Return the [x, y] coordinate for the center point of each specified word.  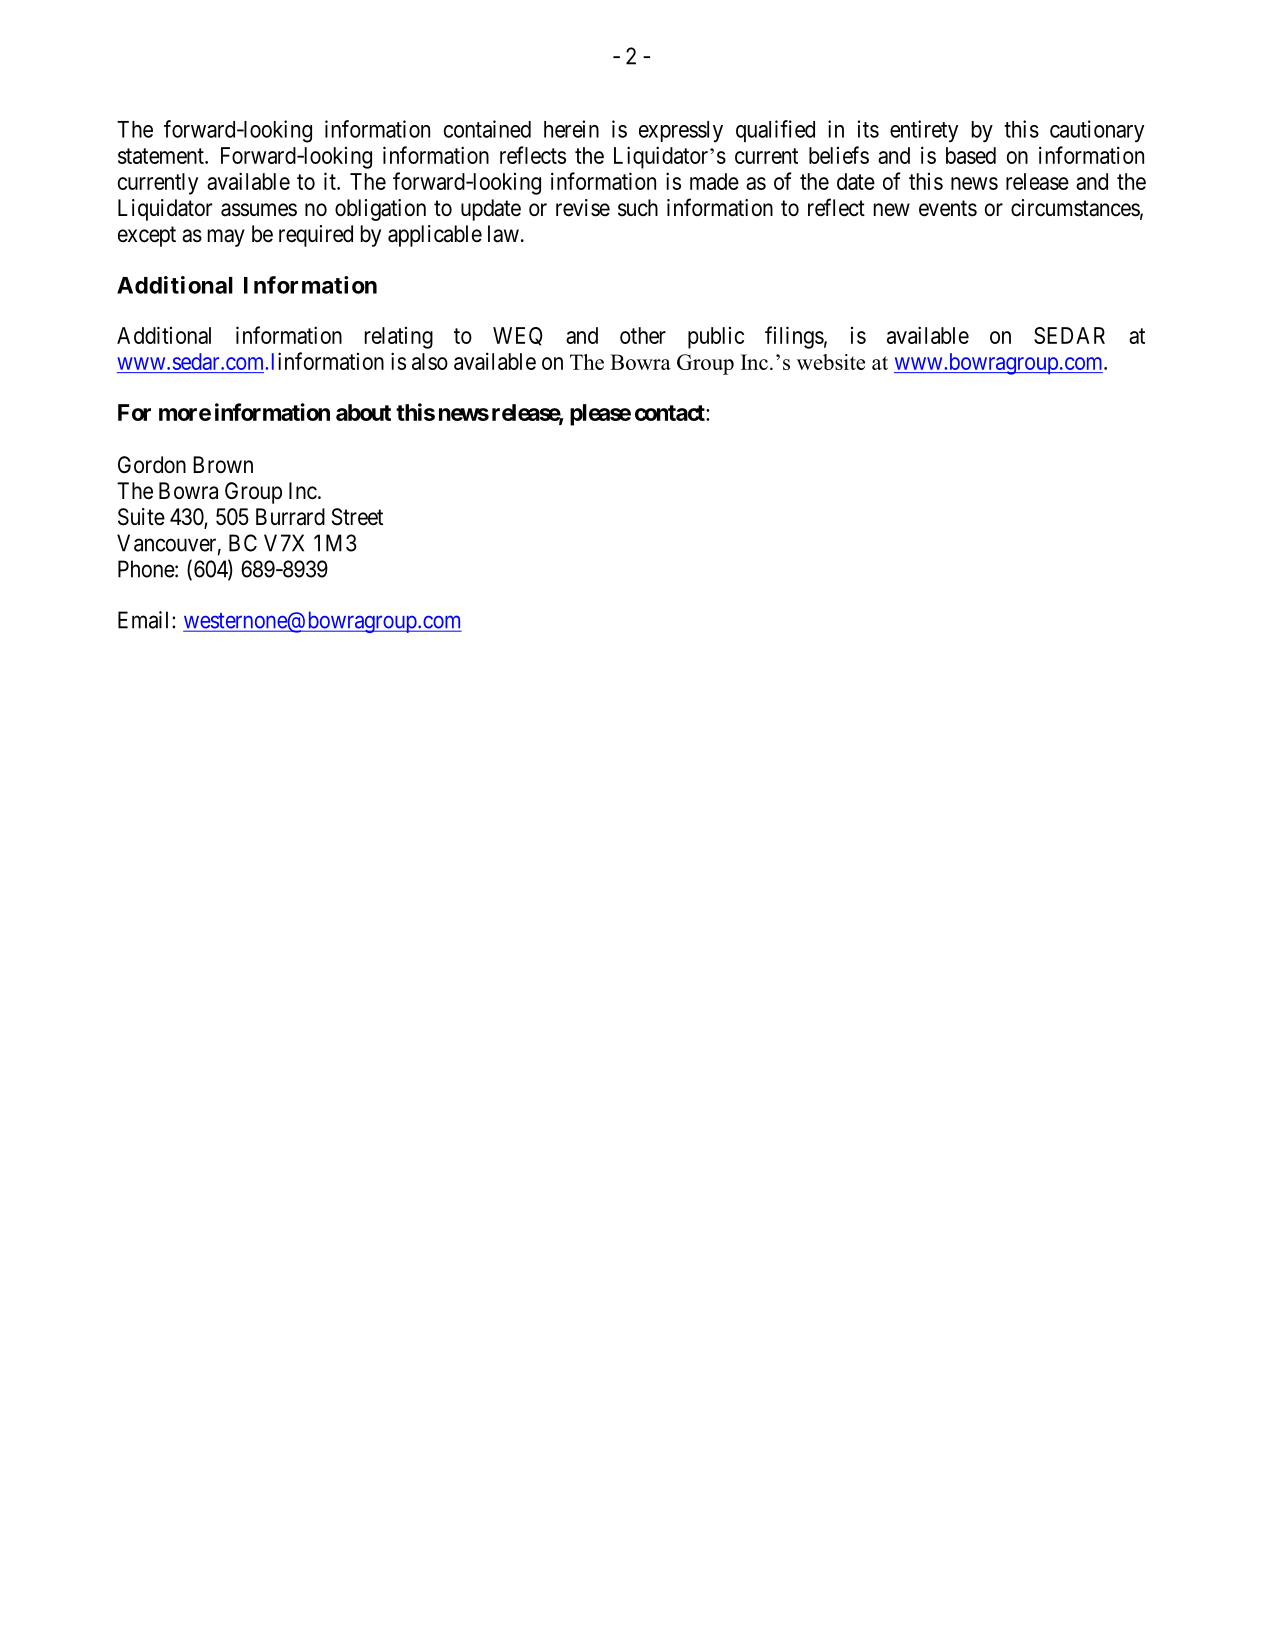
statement [162, 156]
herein [571, 129]
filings [794, 337]
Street [357, 517]
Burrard [290, 517]
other [643, 335]
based [971, 155]
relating [399, 338]
